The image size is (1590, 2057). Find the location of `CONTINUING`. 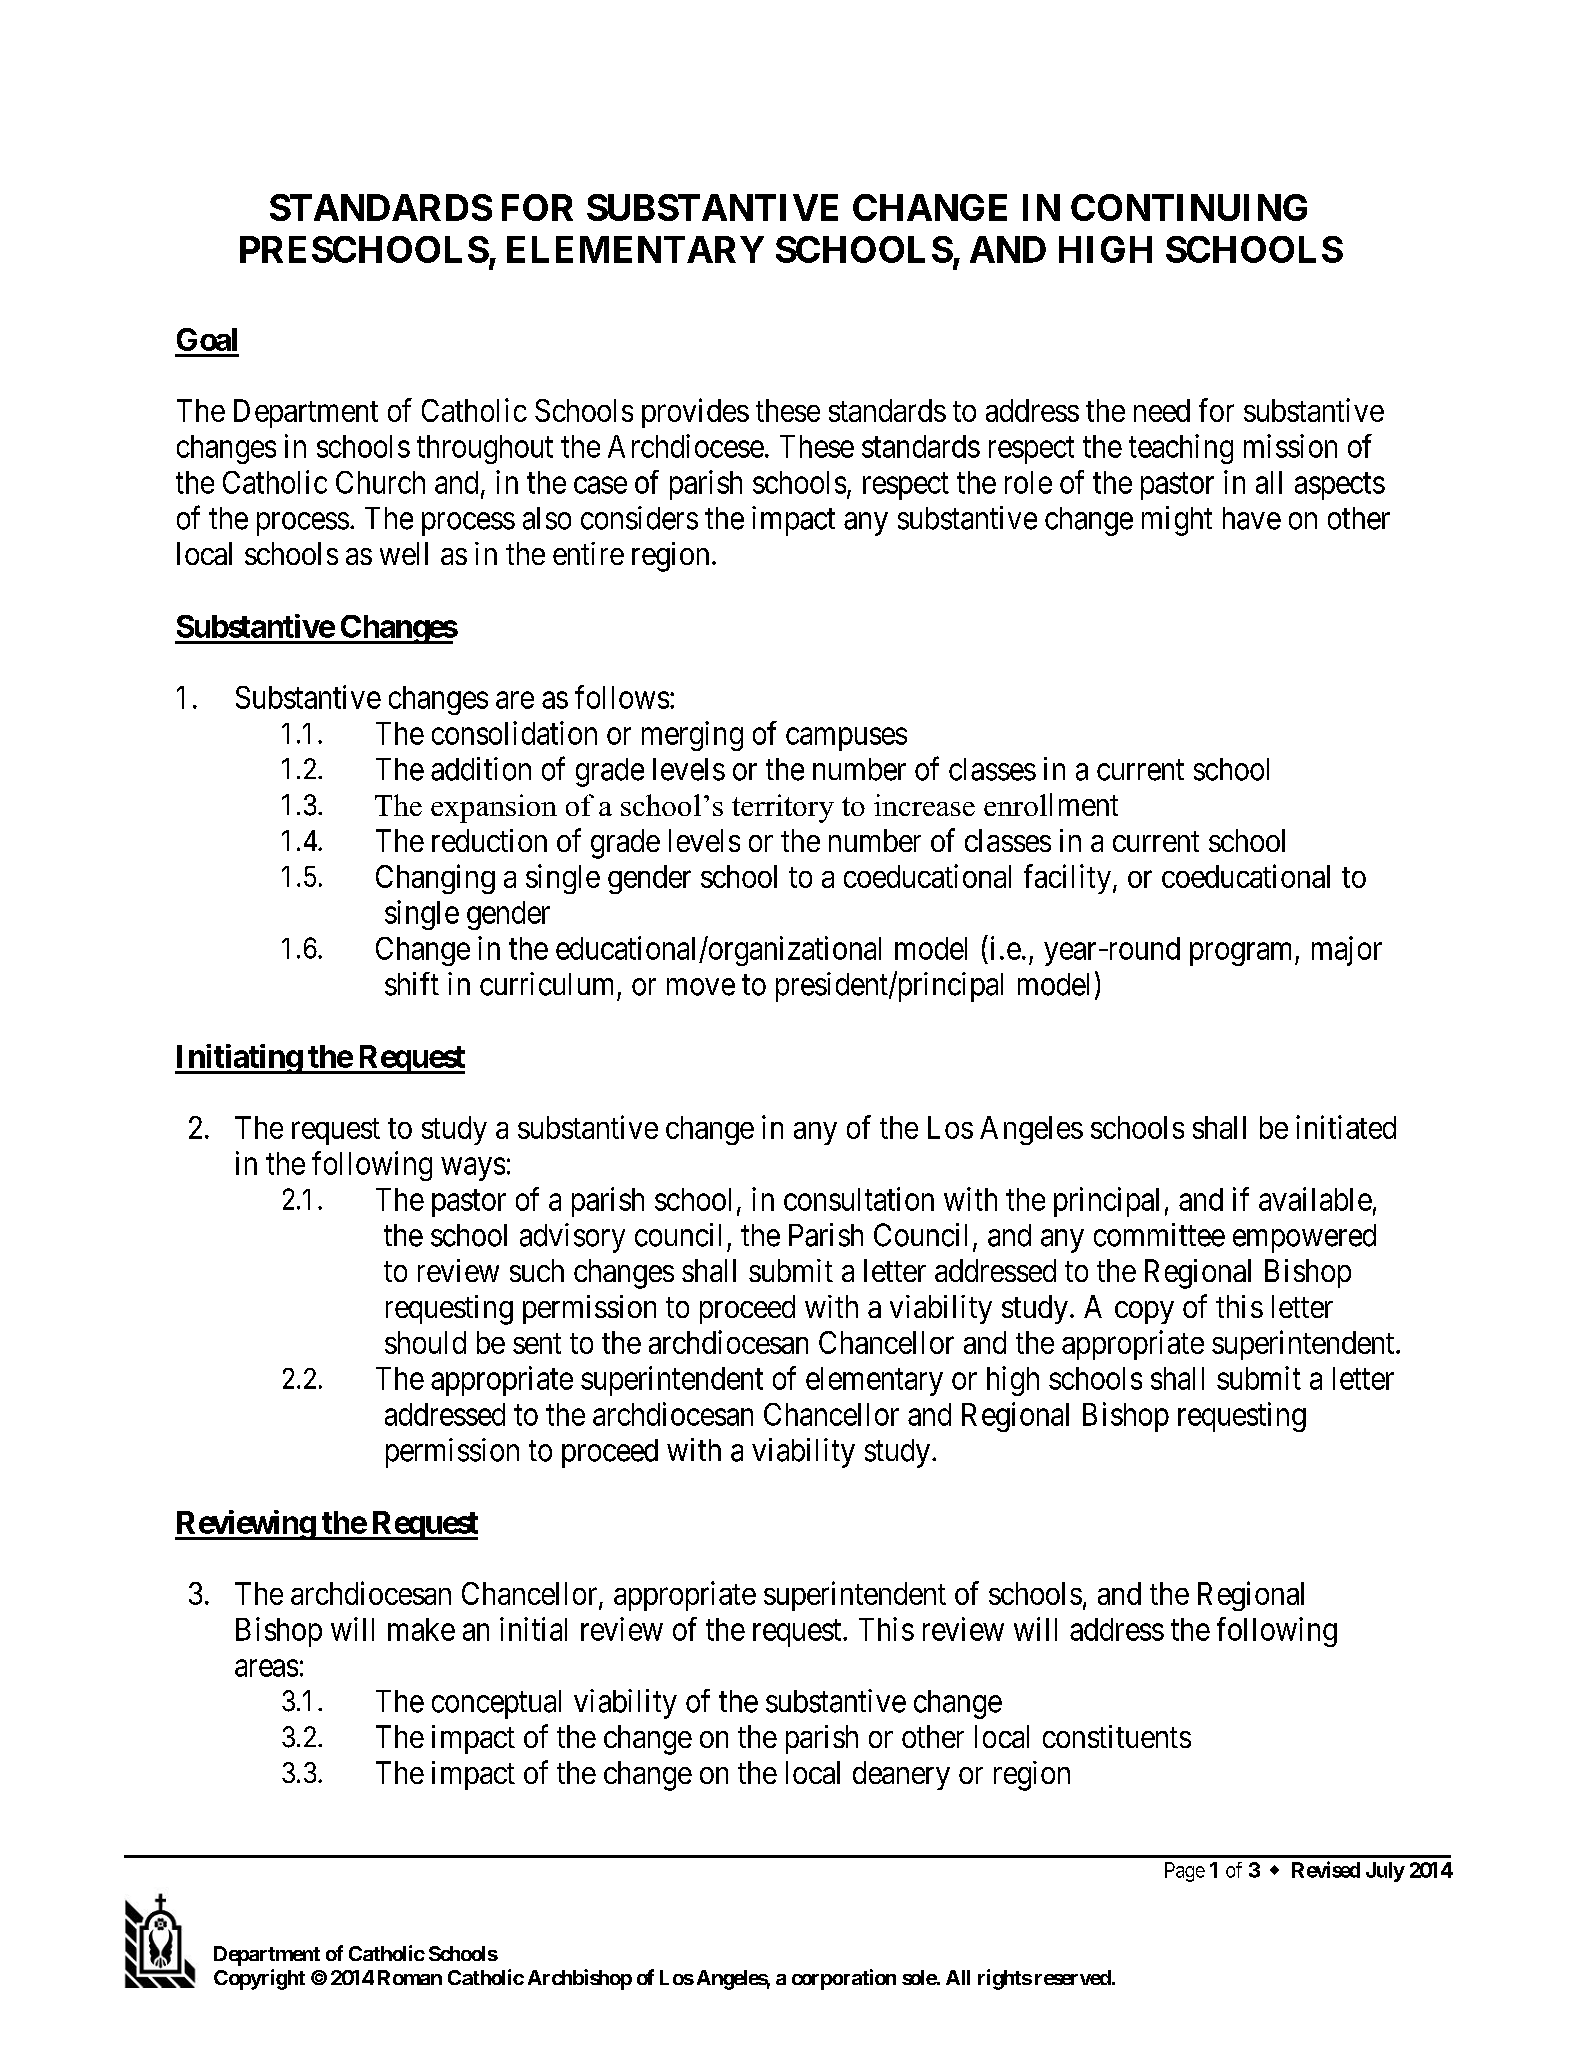

CONTINUING is located at coordinates (1189, 207).
